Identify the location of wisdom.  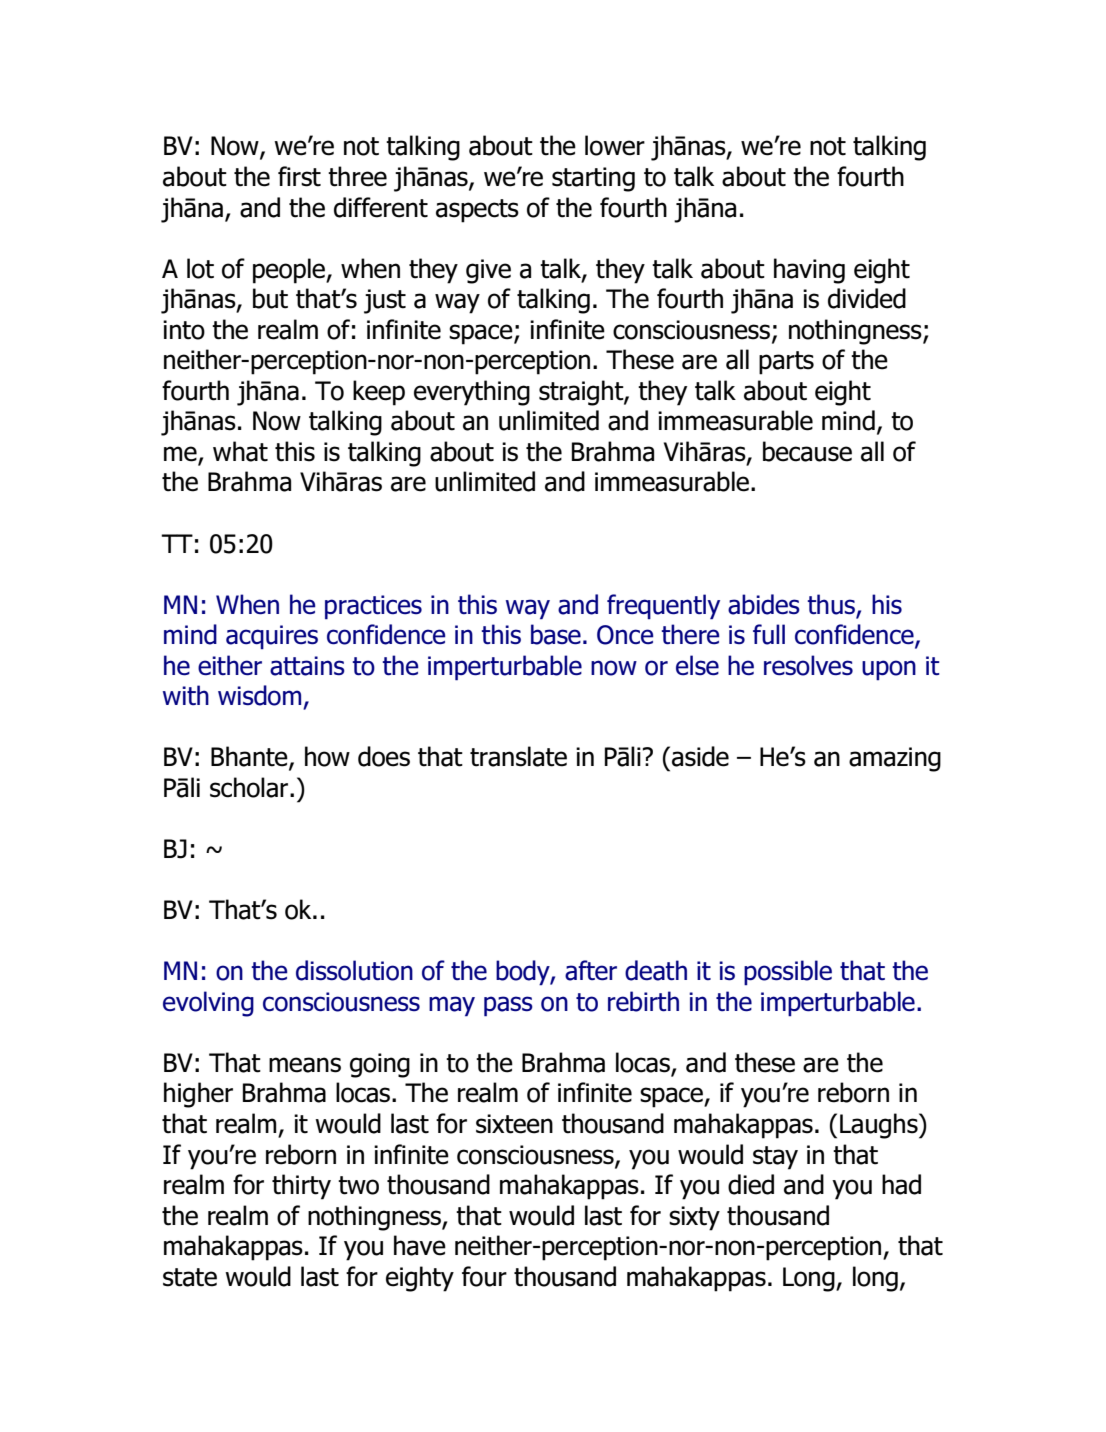
(259, 695).
